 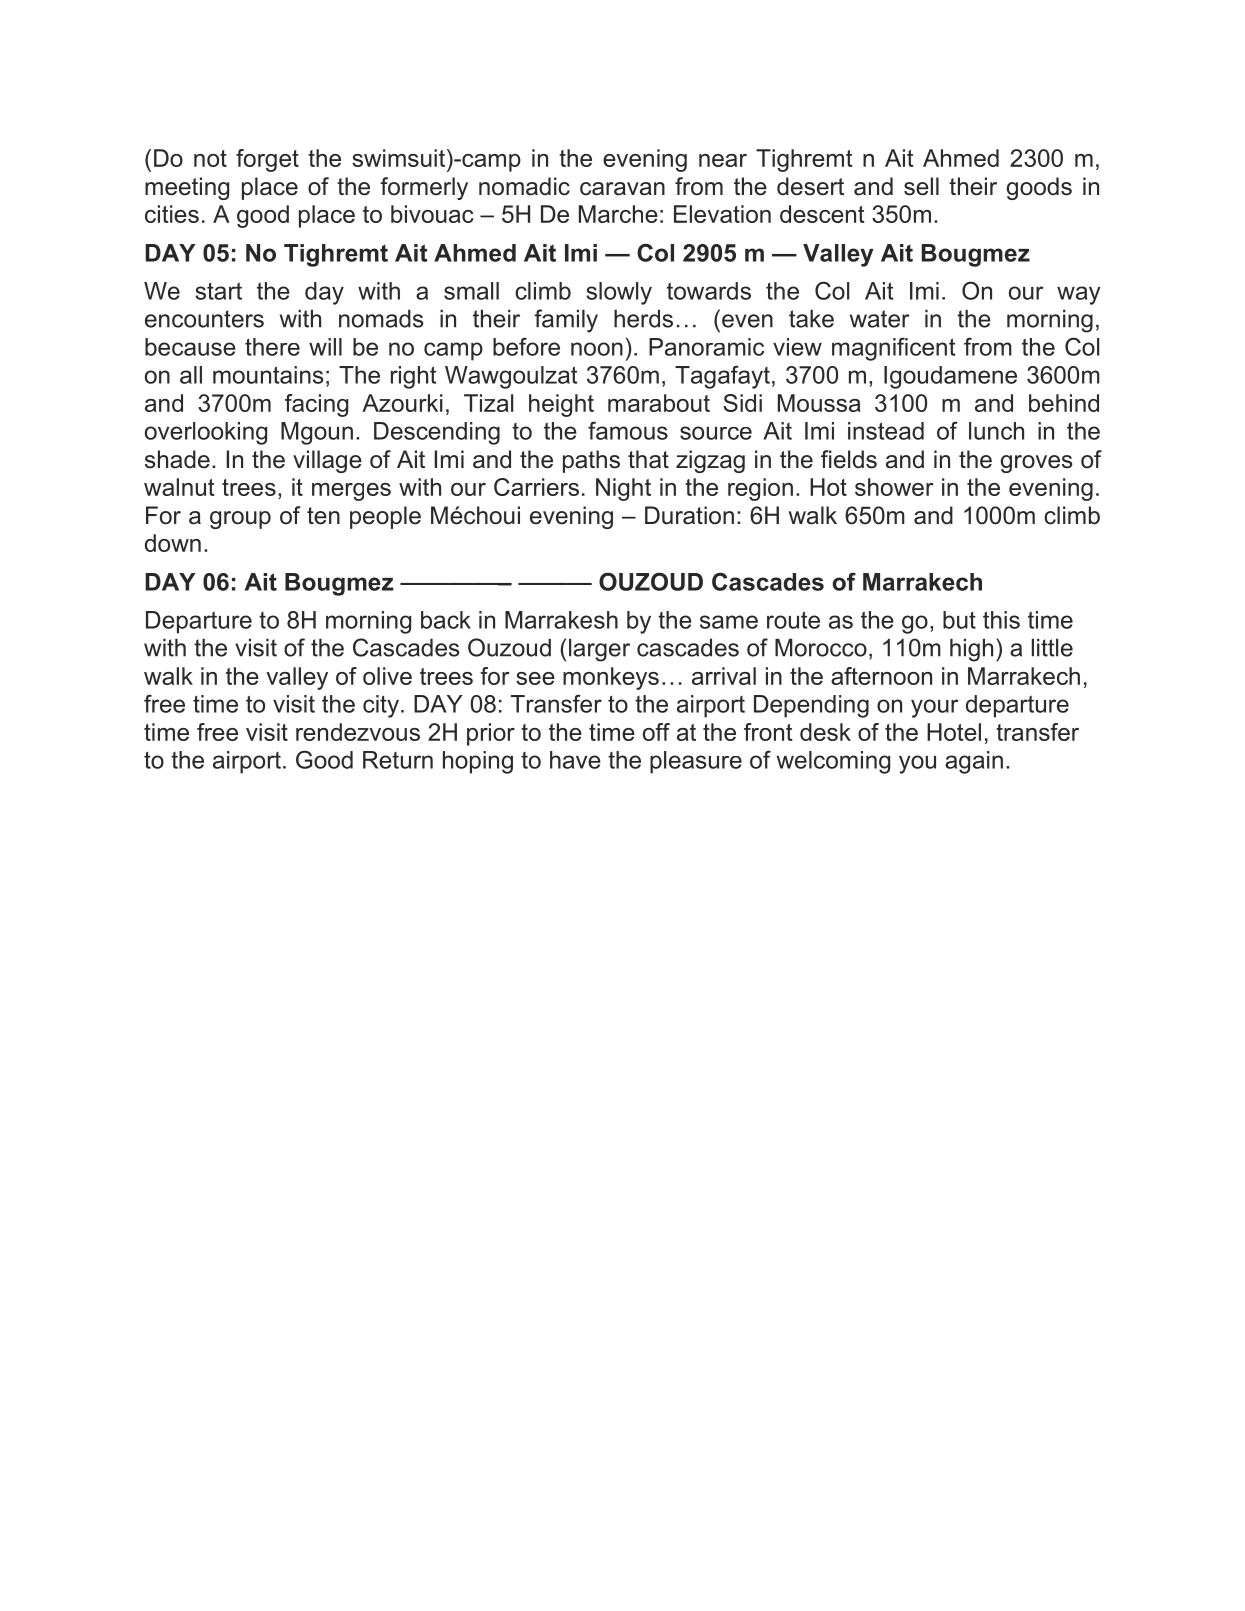 What do you see at coordinates (921, 186) in the screenshot?
I see `sell` at bounding box center [921, 186].
